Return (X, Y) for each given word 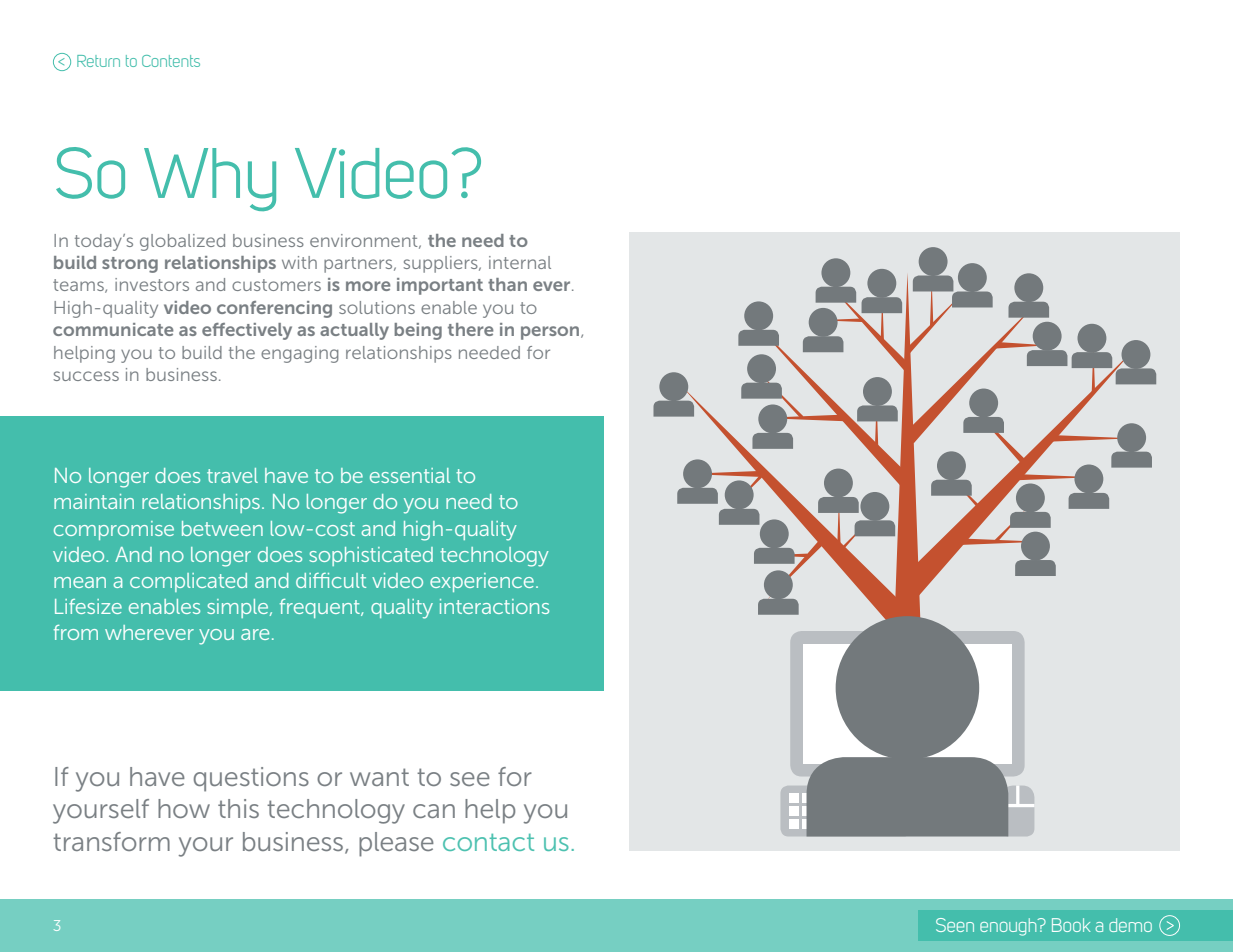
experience (482, 582)
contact (488, 842)
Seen (955, 925)
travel (232, 475)
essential (410, 475)
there (471, 329)
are (255, 634)
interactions (494, 606)
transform (111, 841)
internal (520, 262)
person (551, 333)
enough (1009, 927)
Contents (171, 61)
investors (152, 284)
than (507, 284)
